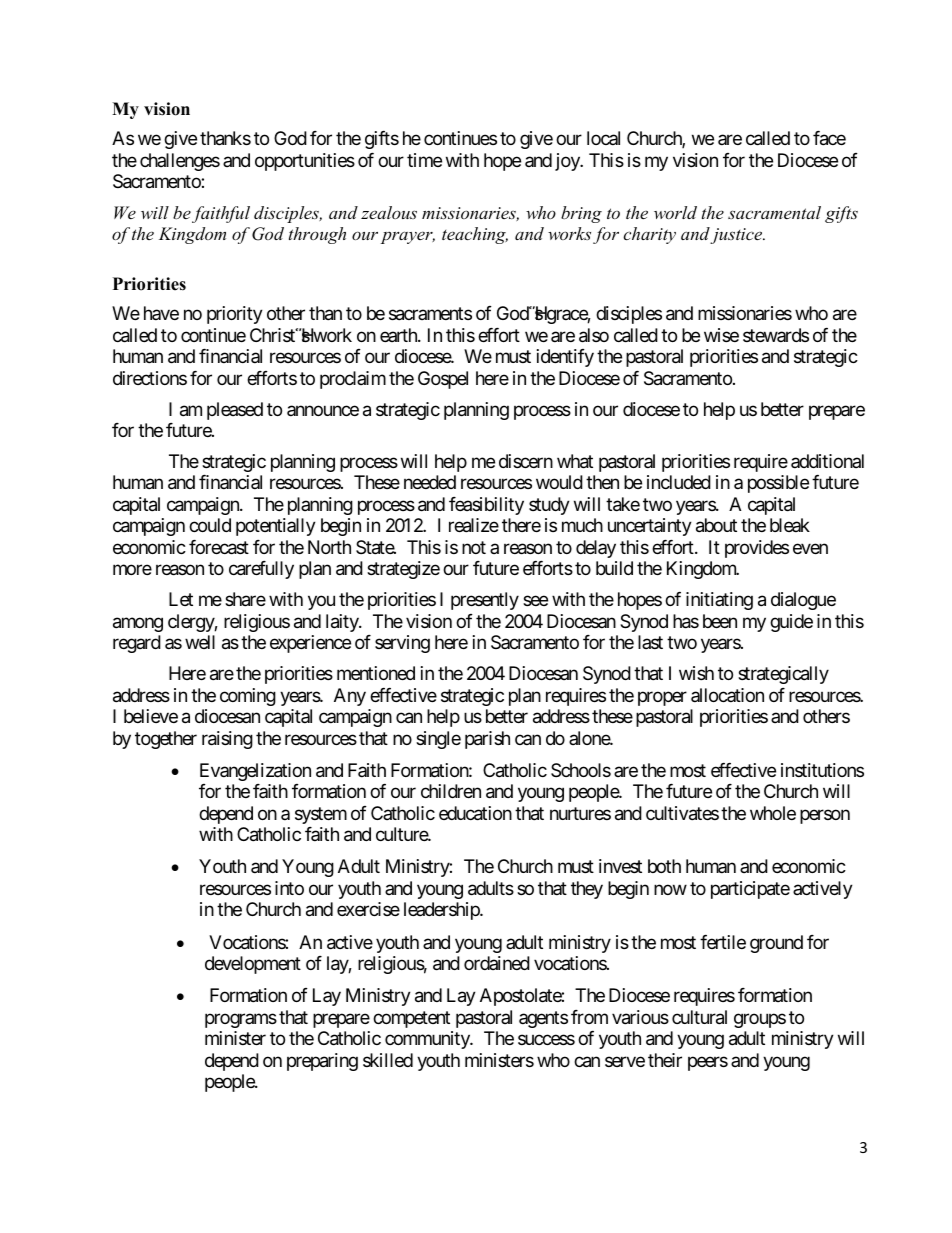 This image has height=1233, width=952. What do you see at coordinates (424, 160) in the image?
I see `time` at bounding box center [424, 160].
